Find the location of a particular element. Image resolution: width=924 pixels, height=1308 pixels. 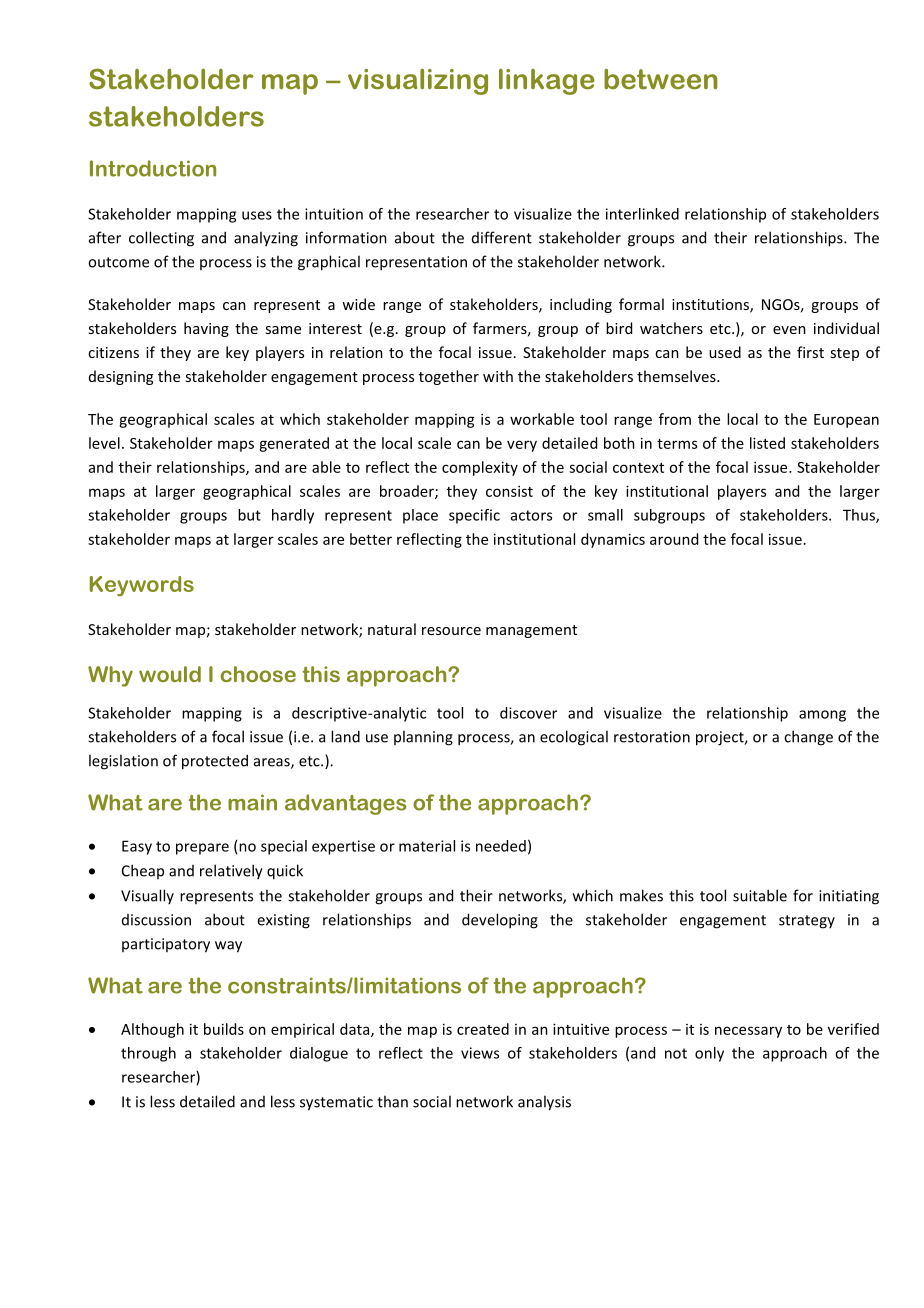

resource is located at coordinates (451, 631).
